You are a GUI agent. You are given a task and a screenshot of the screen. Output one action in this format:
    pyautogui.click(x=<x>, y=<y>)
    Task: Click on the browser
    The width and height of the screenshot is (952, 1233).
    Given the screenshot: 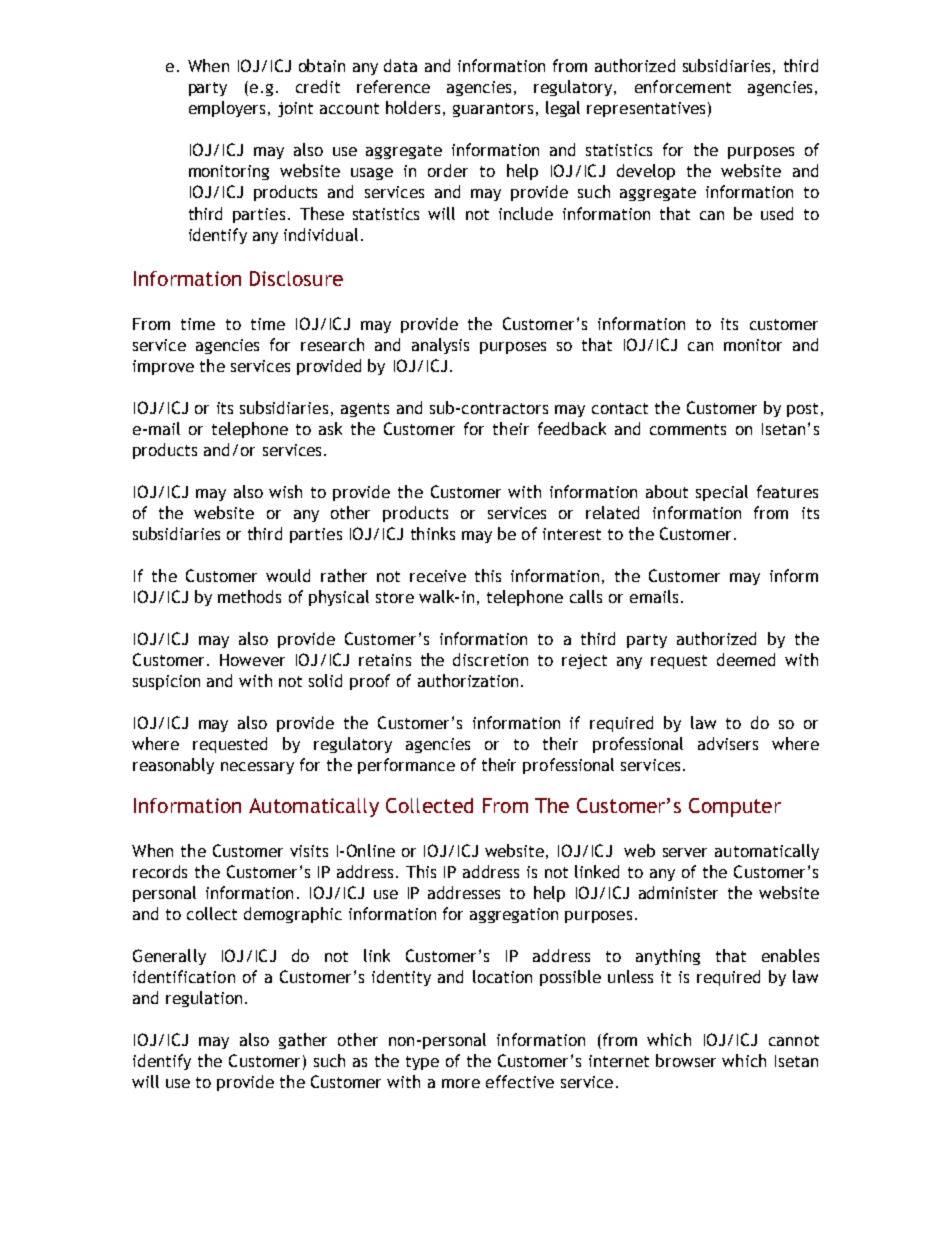 What is the action you would take?
    pyautogui.click(x=686, y=1060)
